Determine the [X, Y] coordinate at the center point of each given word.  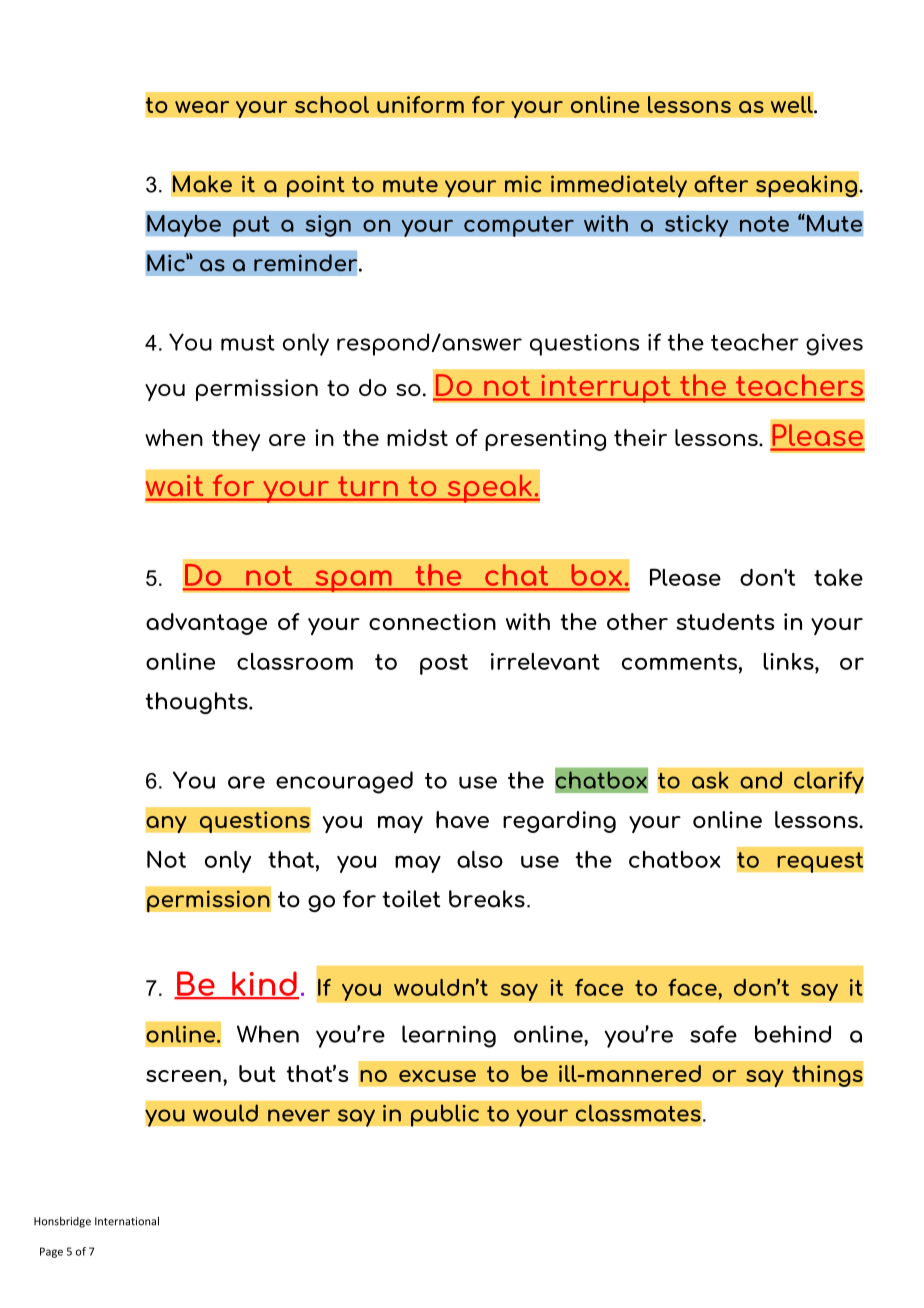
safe [713, 1034]
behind [793, 1034]
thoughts [197, 703]
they [236, 440]
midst [417, 437]
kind [264, 984]
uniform [420, 104]
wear [202, 107]
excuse [437, 1076]
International [127, 1221]
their [640, 437]
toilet [411, 899]
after [721, 184]
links [789, 661]
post [444, 664]
